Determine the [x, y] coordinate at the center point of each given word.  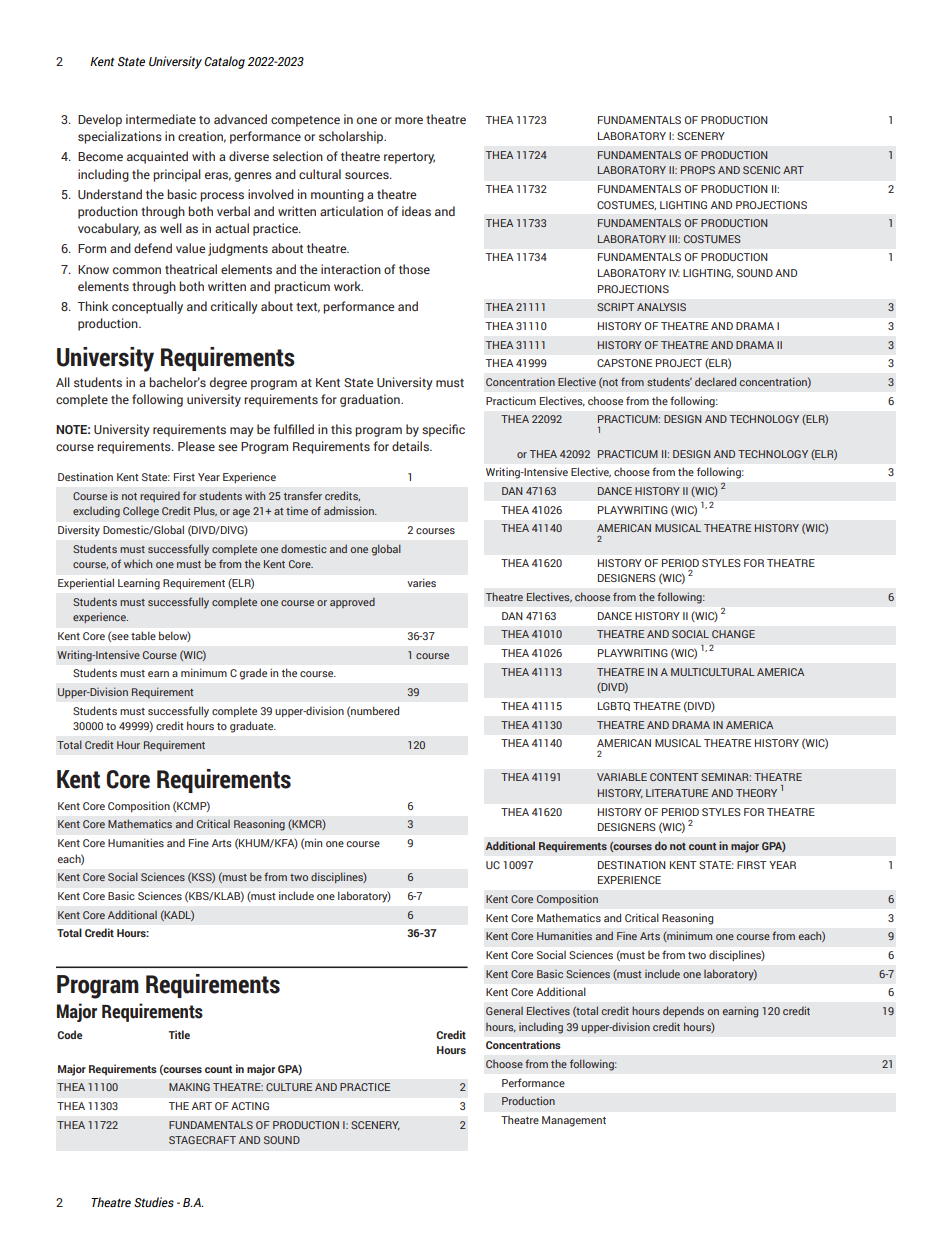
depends [683, 1011]
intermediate [161, 119]
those [414, 269]
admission [350, 510]
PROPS [698, 170]
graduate [253, 727]
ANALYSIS [661, 307]
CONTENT [674, 777]
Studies [154, 1202]
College [141, 512]
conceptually [147, 307]
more [409, 120]
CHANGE [733, 634]
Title [179, 1034]
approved [352, 602]
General [504, 1011]
